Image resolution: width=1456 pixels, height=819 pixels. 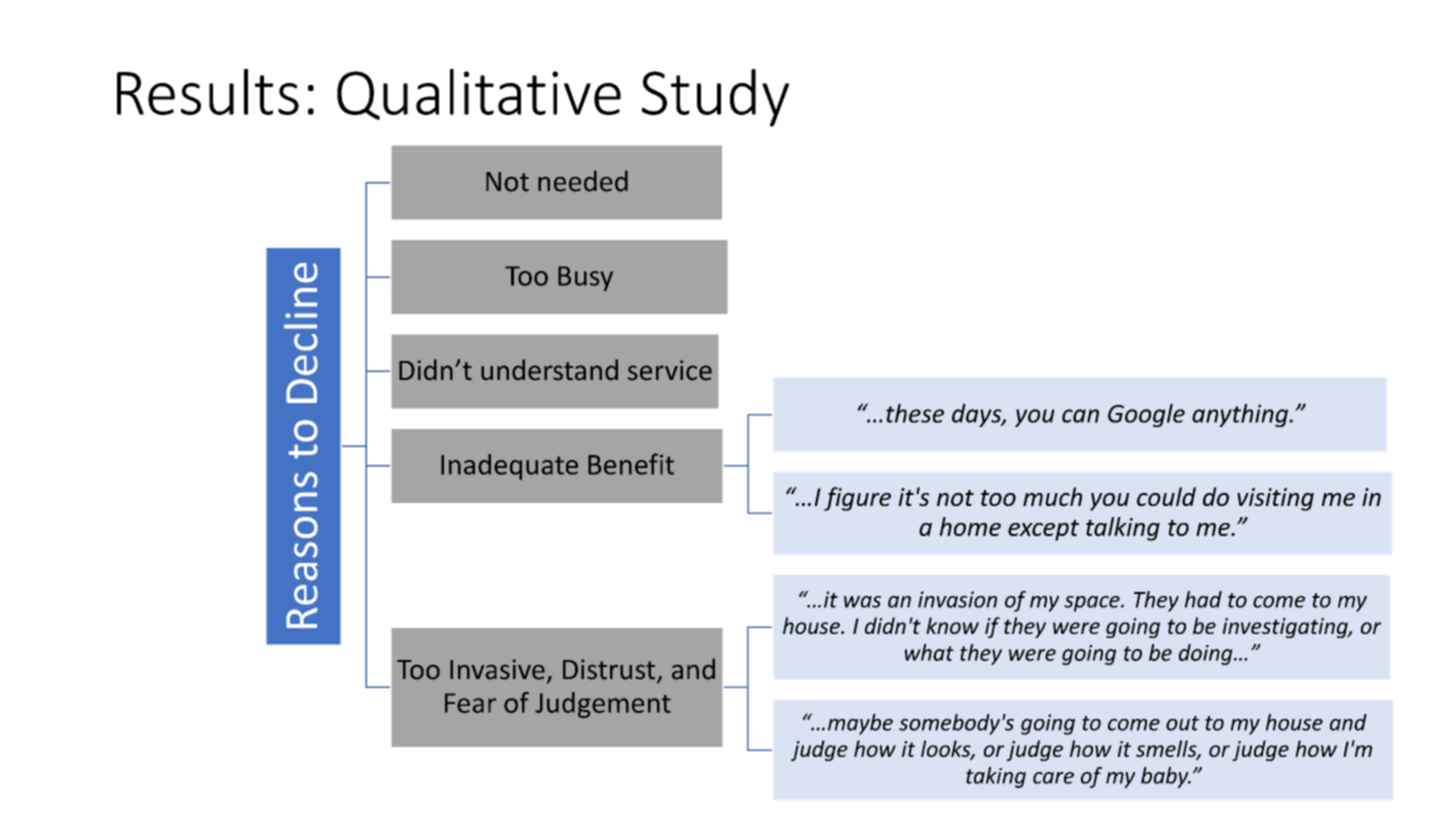 I want to click on service, so click(x=670, y=370).
